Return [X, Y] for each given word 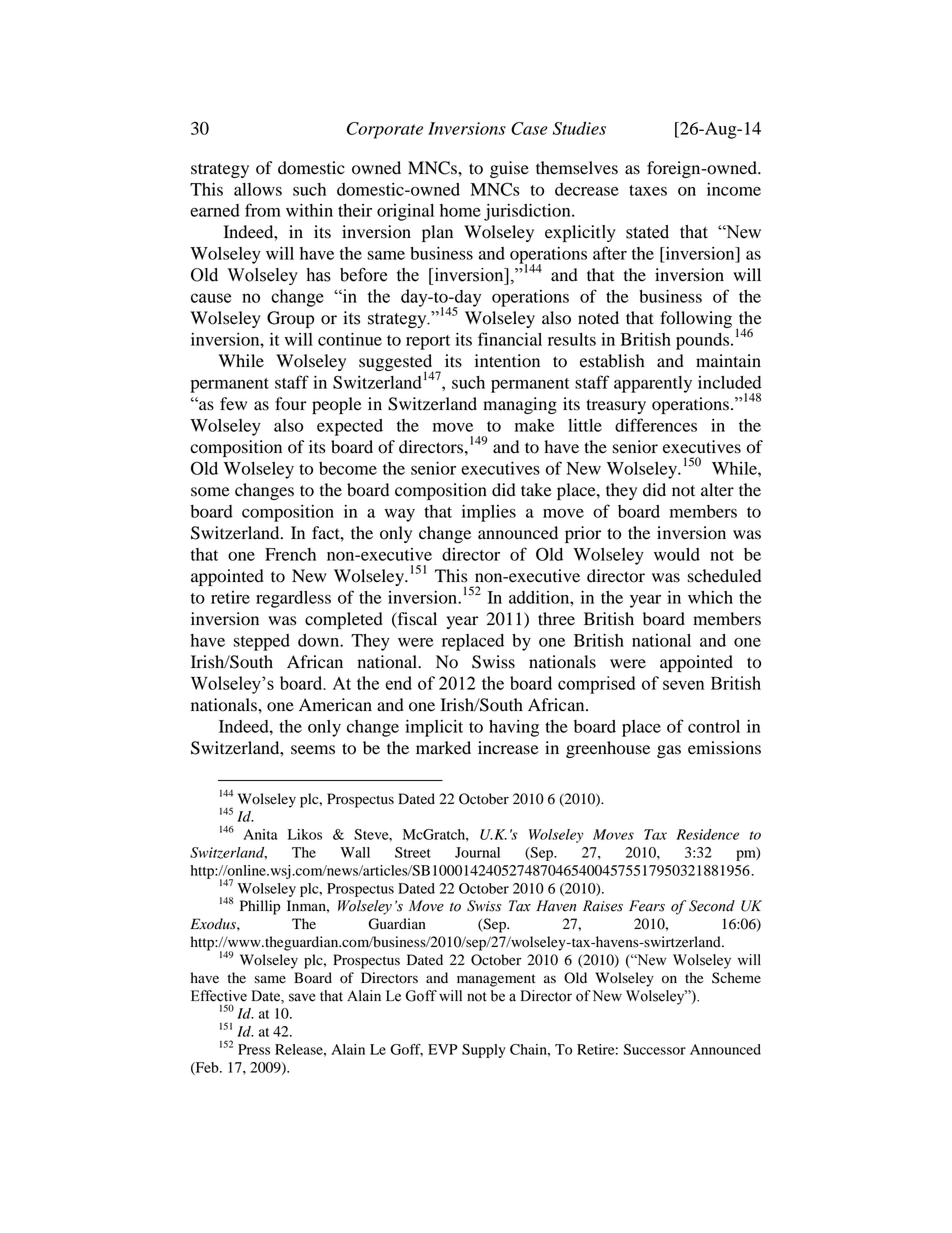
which [710, 597]
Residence [707, 834]
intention [507, 361]
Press [254, 1049]
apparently [653, 384]
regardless [293, 599]
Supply [484, 1051]
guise [509, 169]
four [291, 404]
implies [489, 513]
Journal [477, 852]
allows [258, 189]
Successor [655, 1049]
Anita [260, 834]
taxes [648, 190]
